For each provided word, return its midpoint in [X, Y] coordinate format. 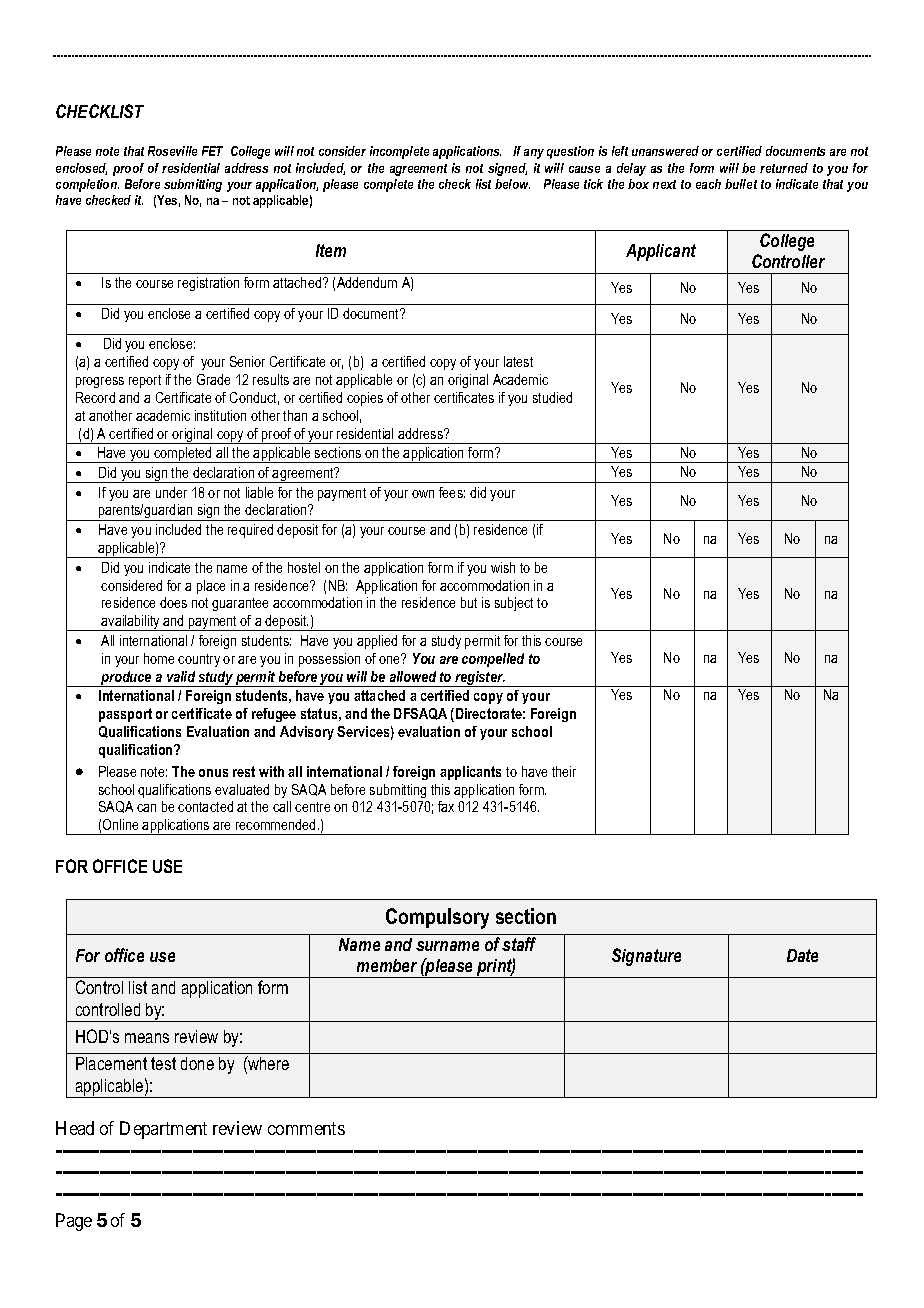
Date [802, 955]
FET [212, 151]
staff [519, 944]
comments [306, 1128]
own [423, 494]
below [512, 184]
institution [220, 415]
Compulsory [437, 918]
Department [163, 1130]
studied [552, 397]
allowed [413, 676]
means [147, 1038]
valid [181, 676]
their [564, 771]
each [708, 184]
